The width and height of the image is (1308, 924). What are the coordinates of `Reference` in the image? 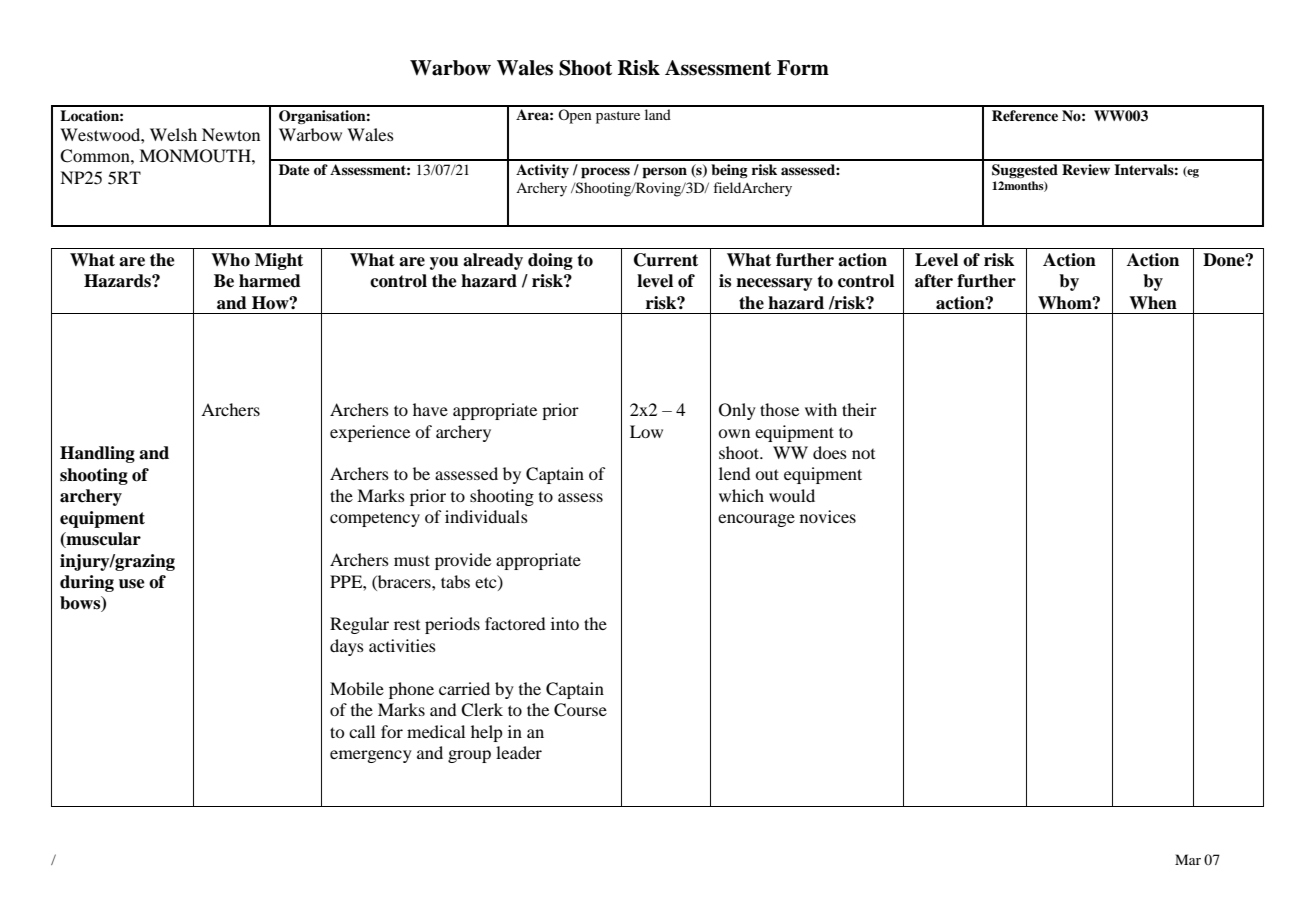 It's located at (1025, 115).
